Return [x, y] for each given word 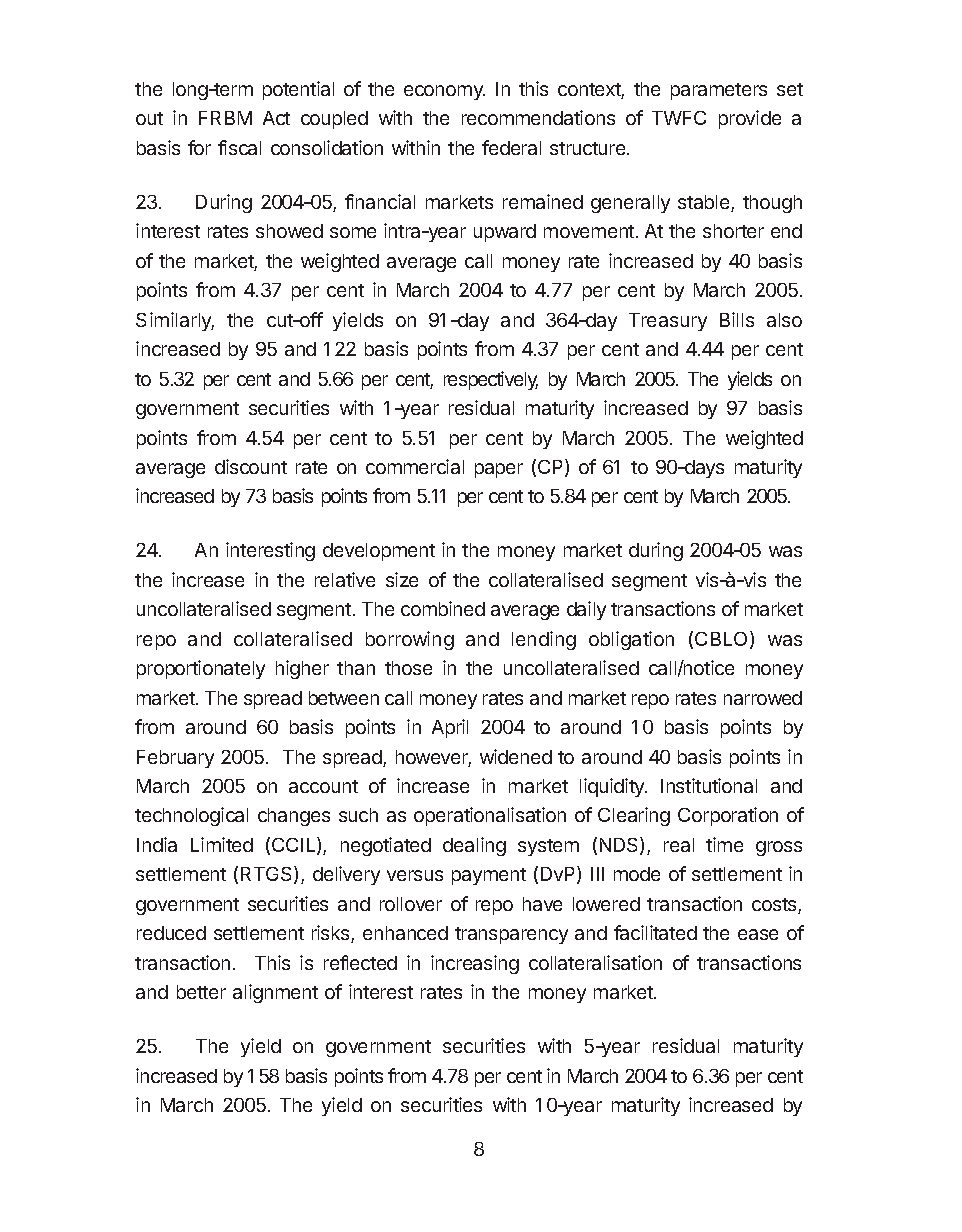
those [408, 668]
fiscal [239, 147]
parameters [719, 91]
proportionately [201, 669]
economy [444, 92]
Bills [737, 319]
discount [251, 466]
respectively [491, 380]
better [201, 992]
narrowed [763, 698]
